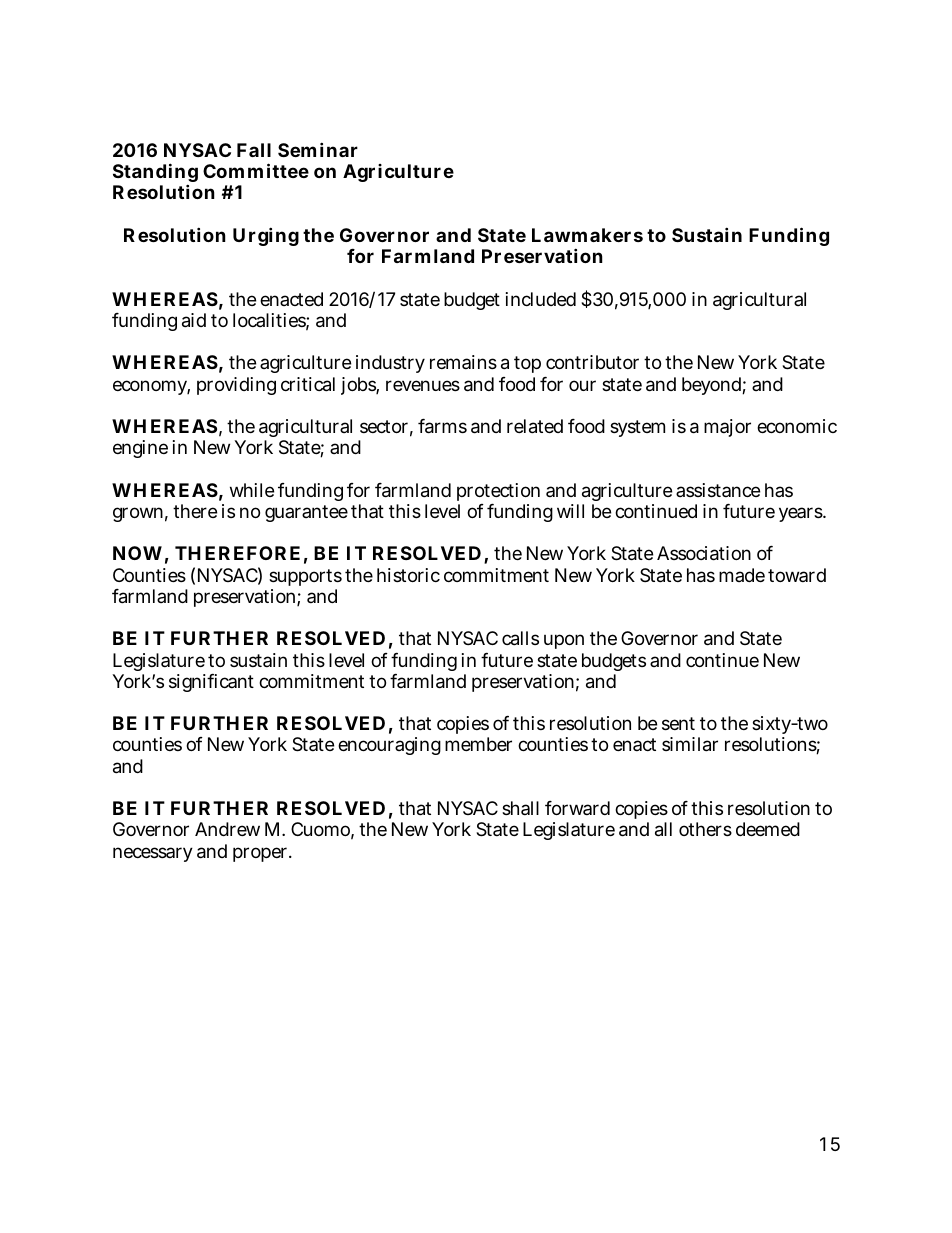 Image resolution: width=952 pixels, height=1233 pixels. I want to click on Seminar, so click(318, 149).
